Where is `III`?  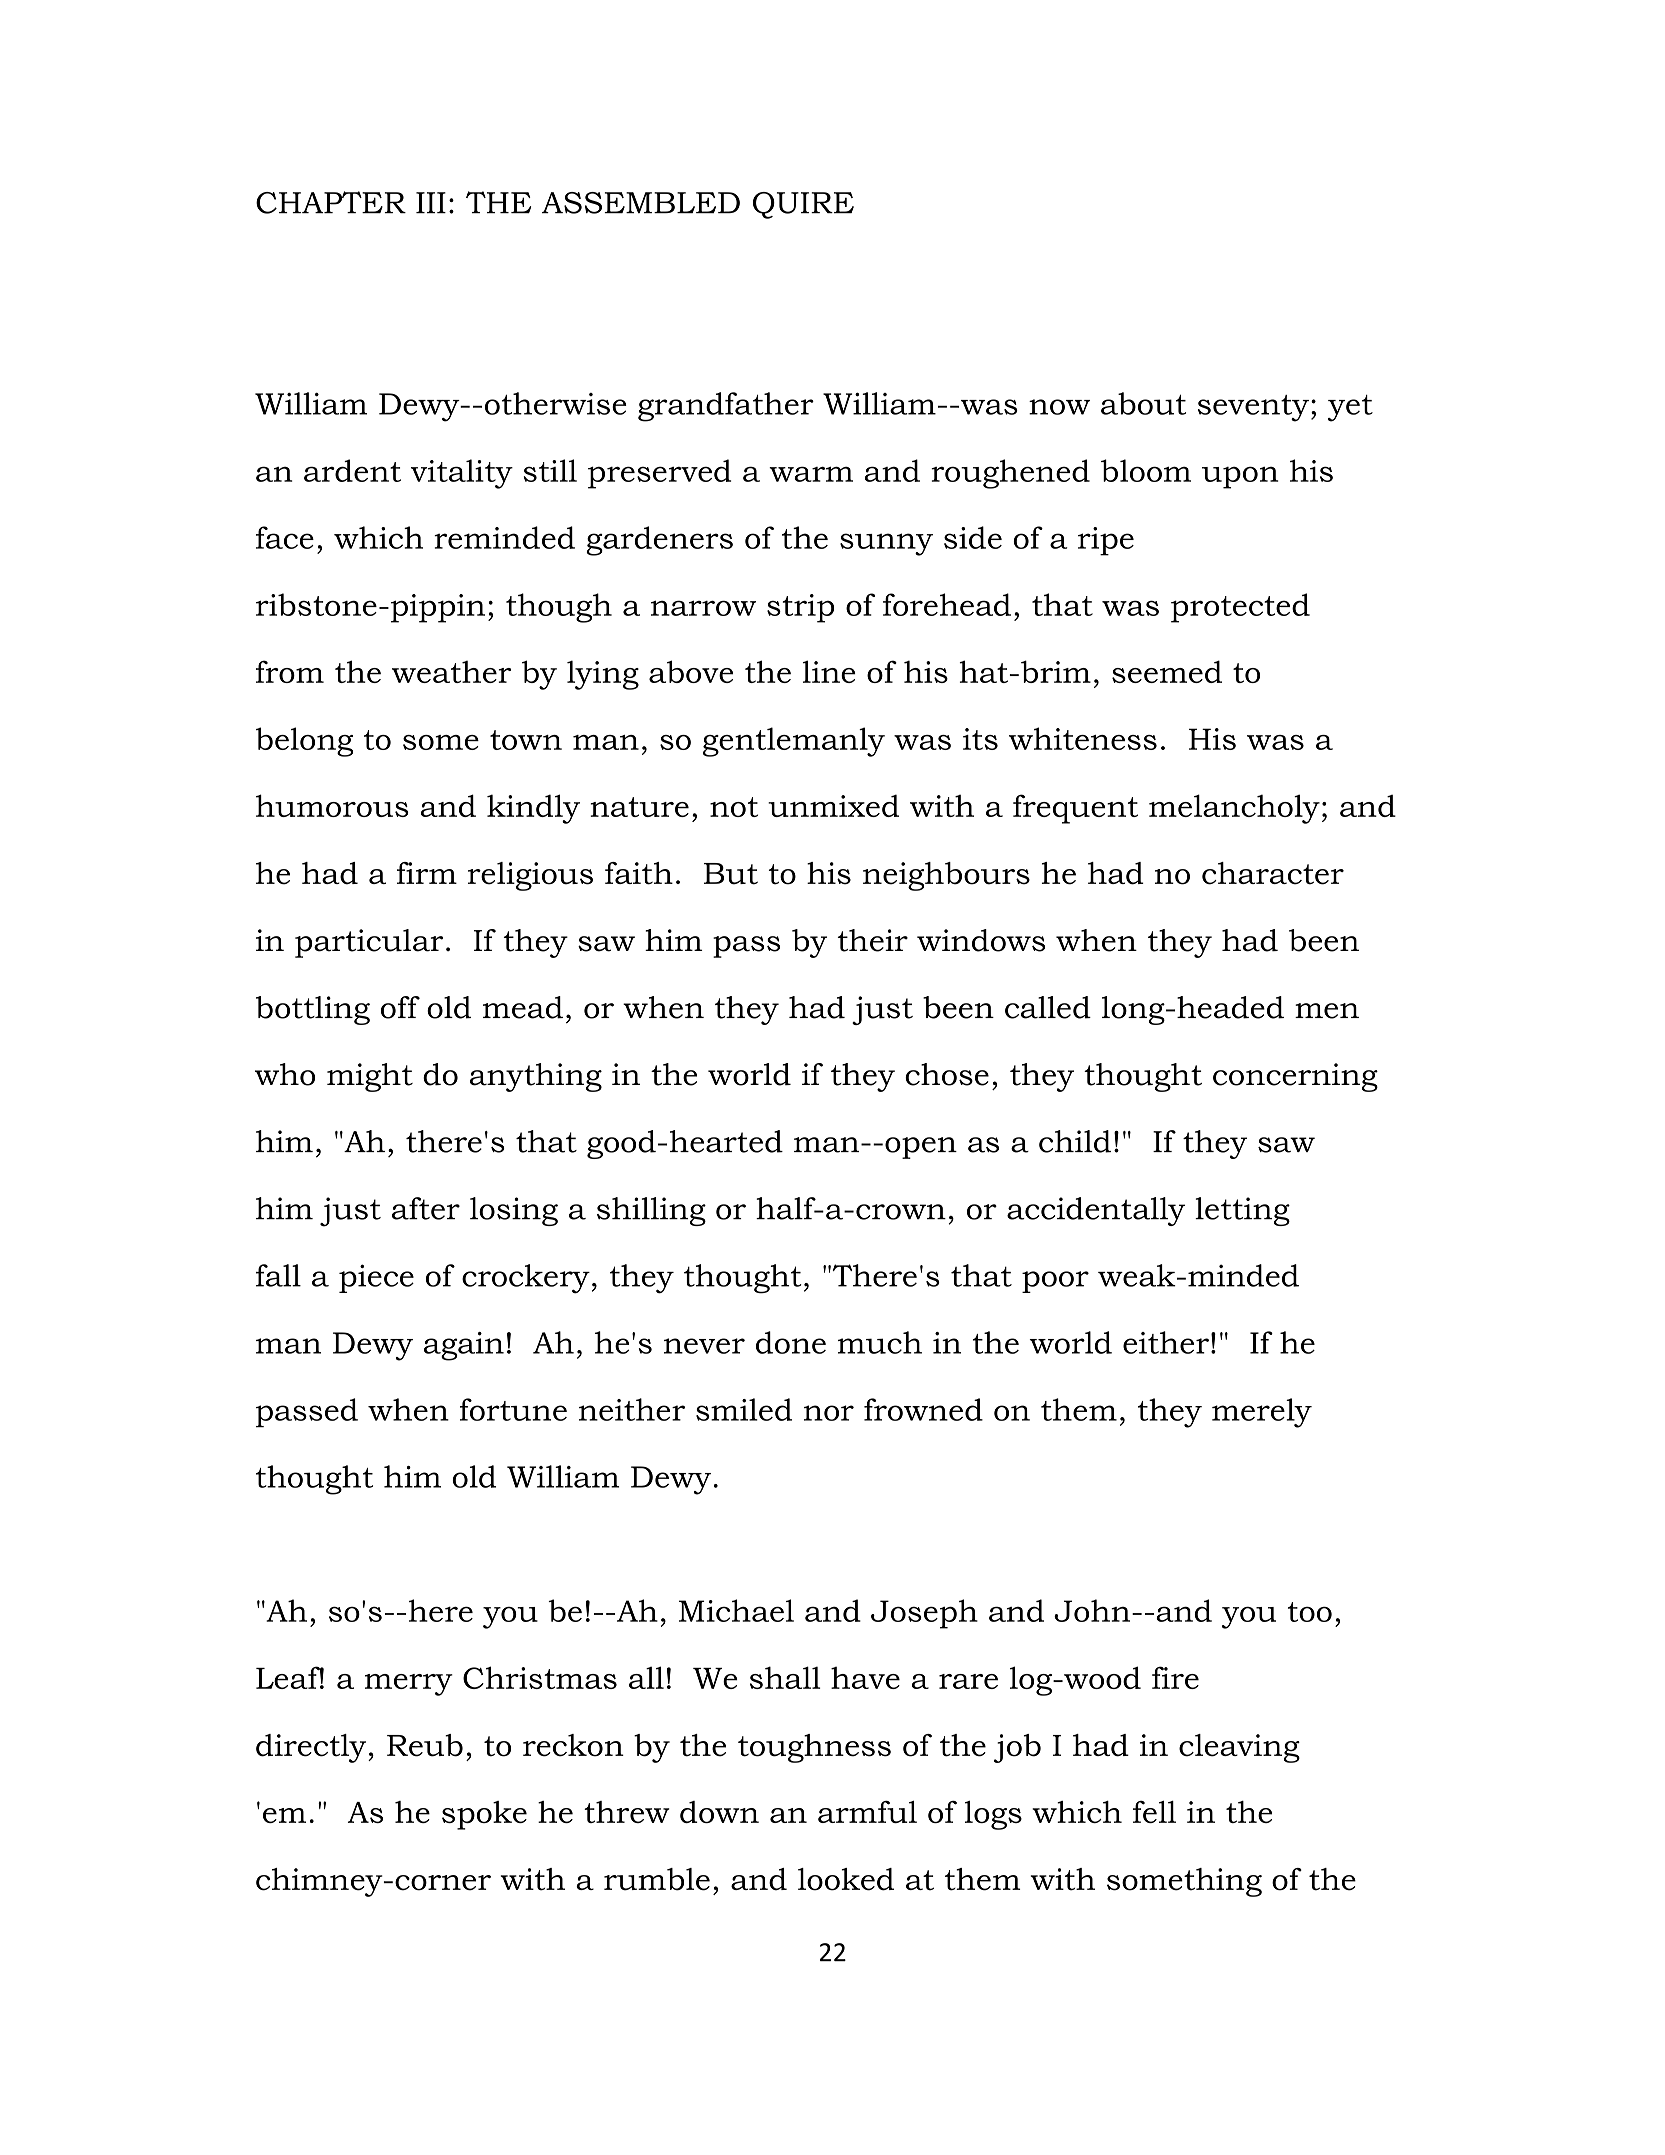
III is located at coordinates (431, 202).
